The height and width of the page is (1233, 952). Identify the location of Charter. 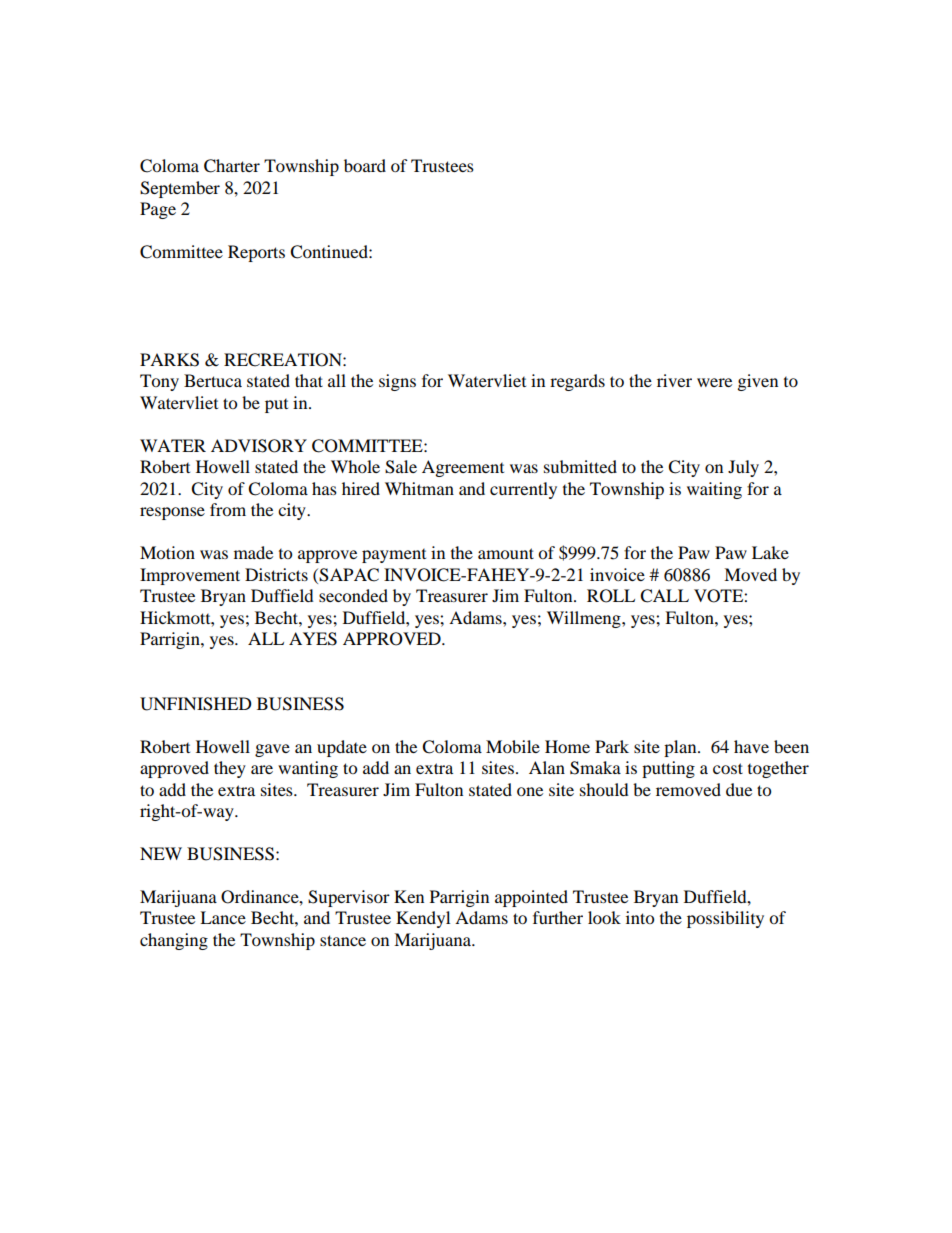
(232, 166).
